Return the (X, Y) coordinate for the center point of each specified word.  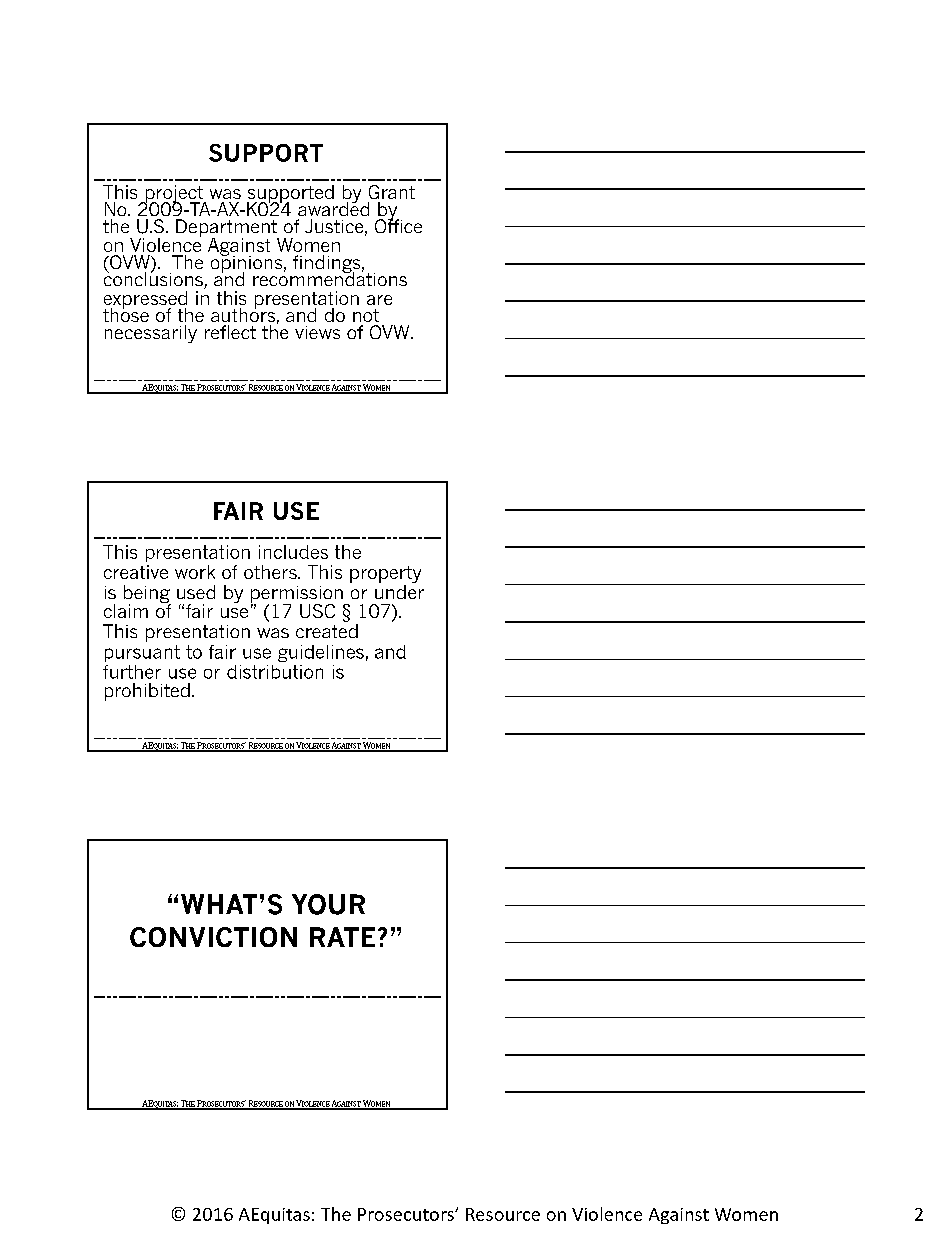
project (174, 195)
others (271, 572)
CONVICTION (213, 937)
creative (136, 572)
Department (227, 229)
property (385, 574)
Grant (392, 192)
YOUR (328, 904)
